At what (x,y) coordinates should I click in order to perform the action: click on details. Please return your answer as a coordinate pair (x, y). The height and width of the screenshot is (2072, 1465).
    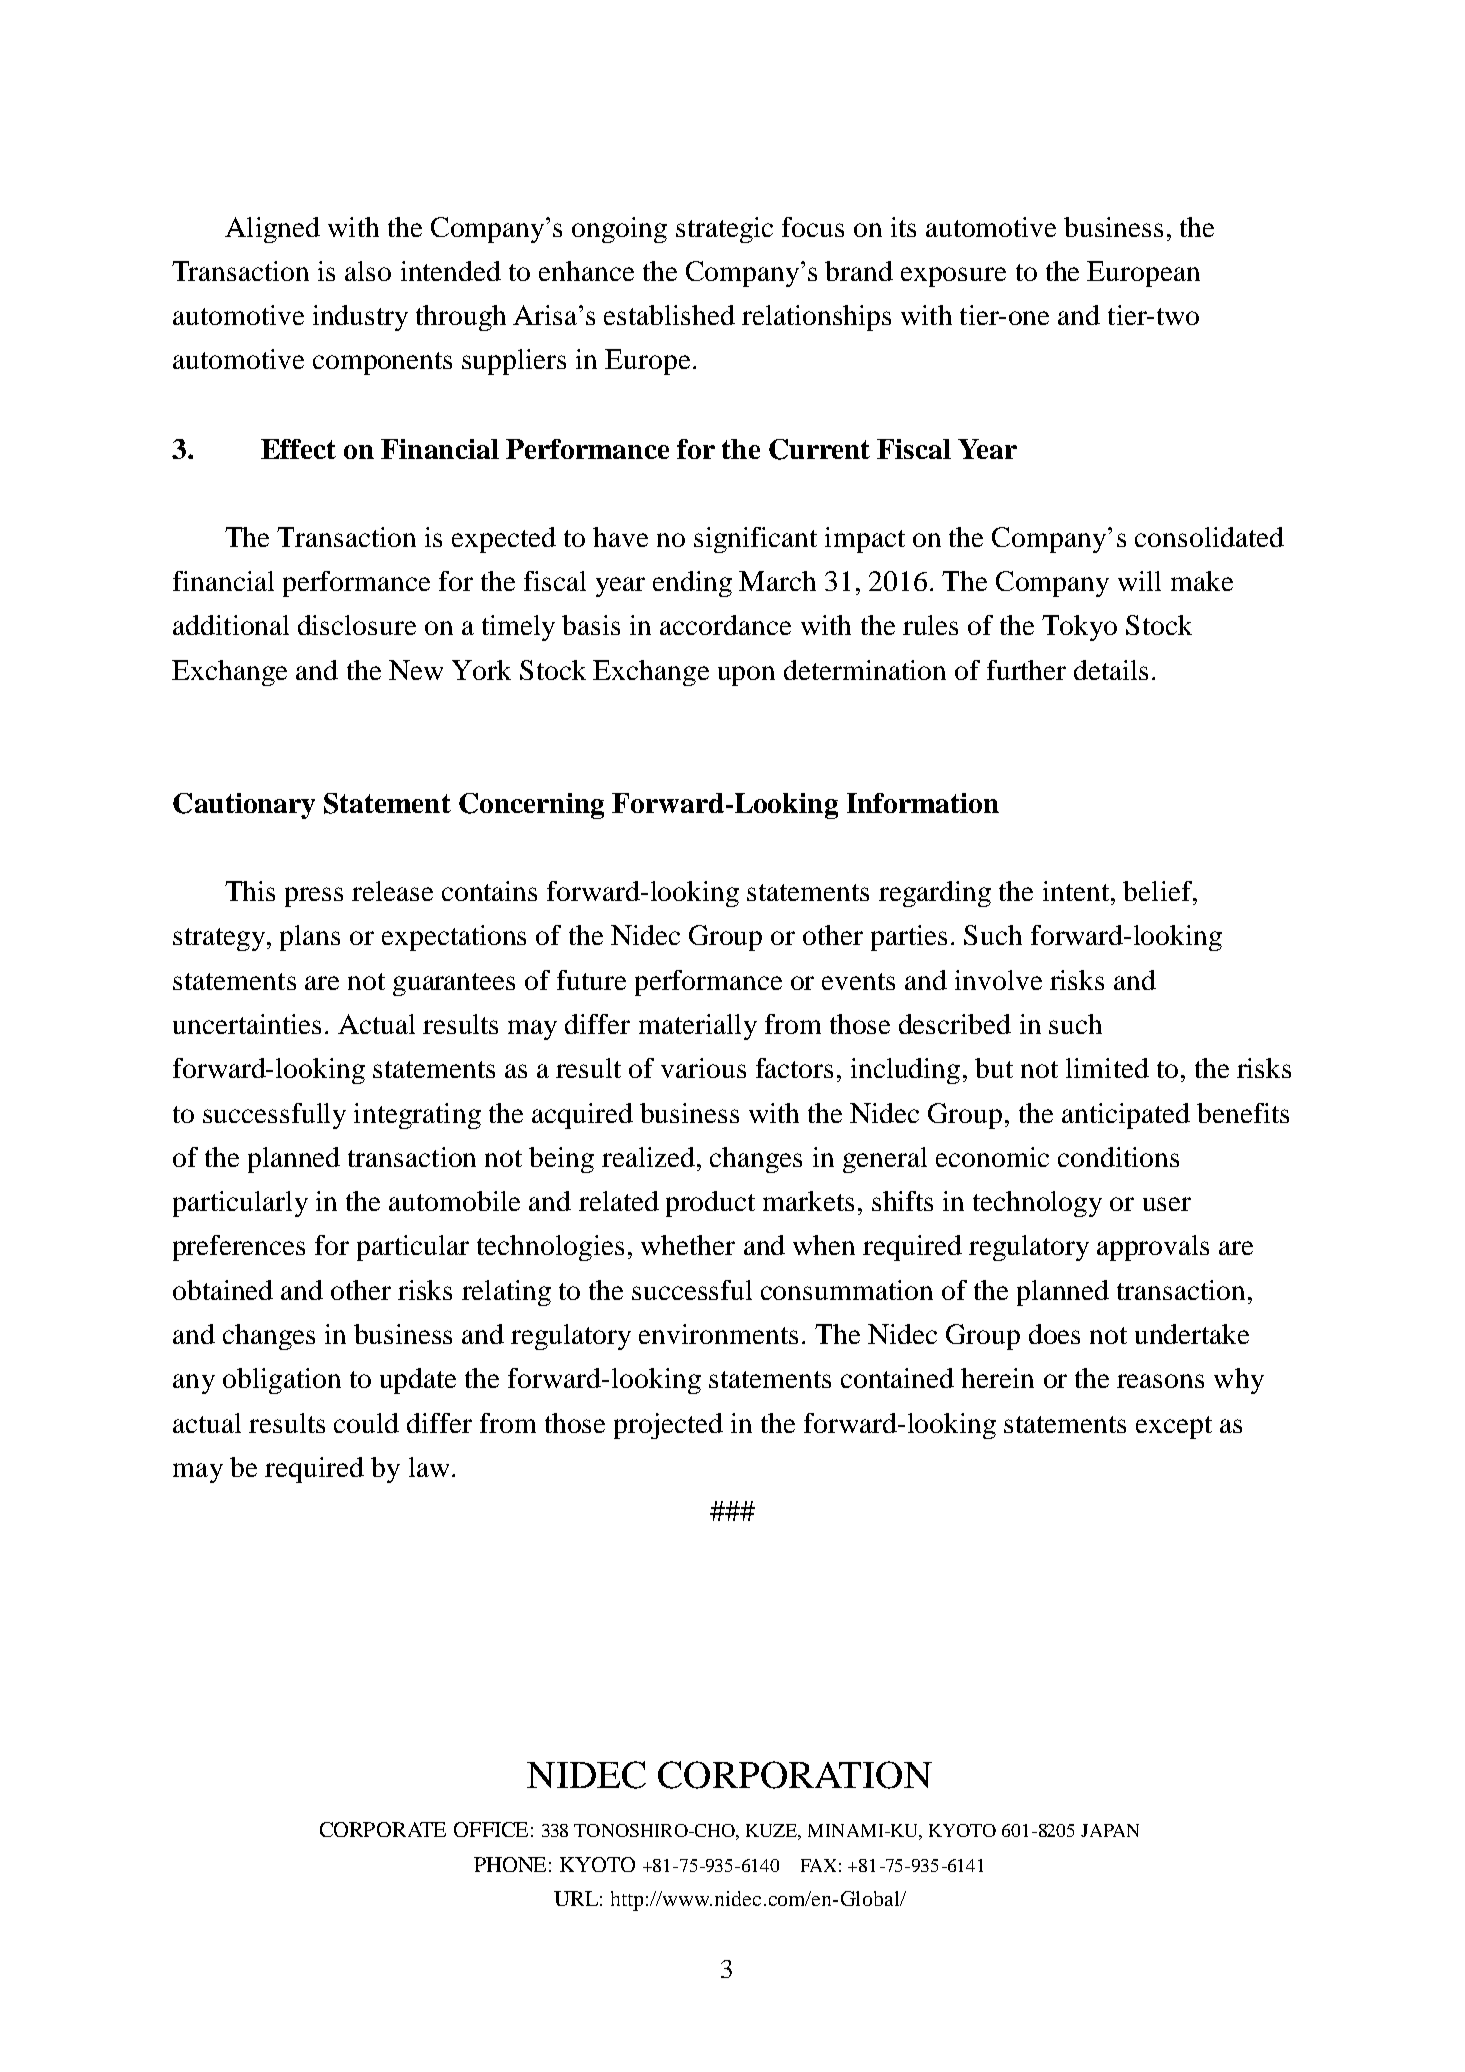
    Looking at the image, I should click on (1111, 670).
